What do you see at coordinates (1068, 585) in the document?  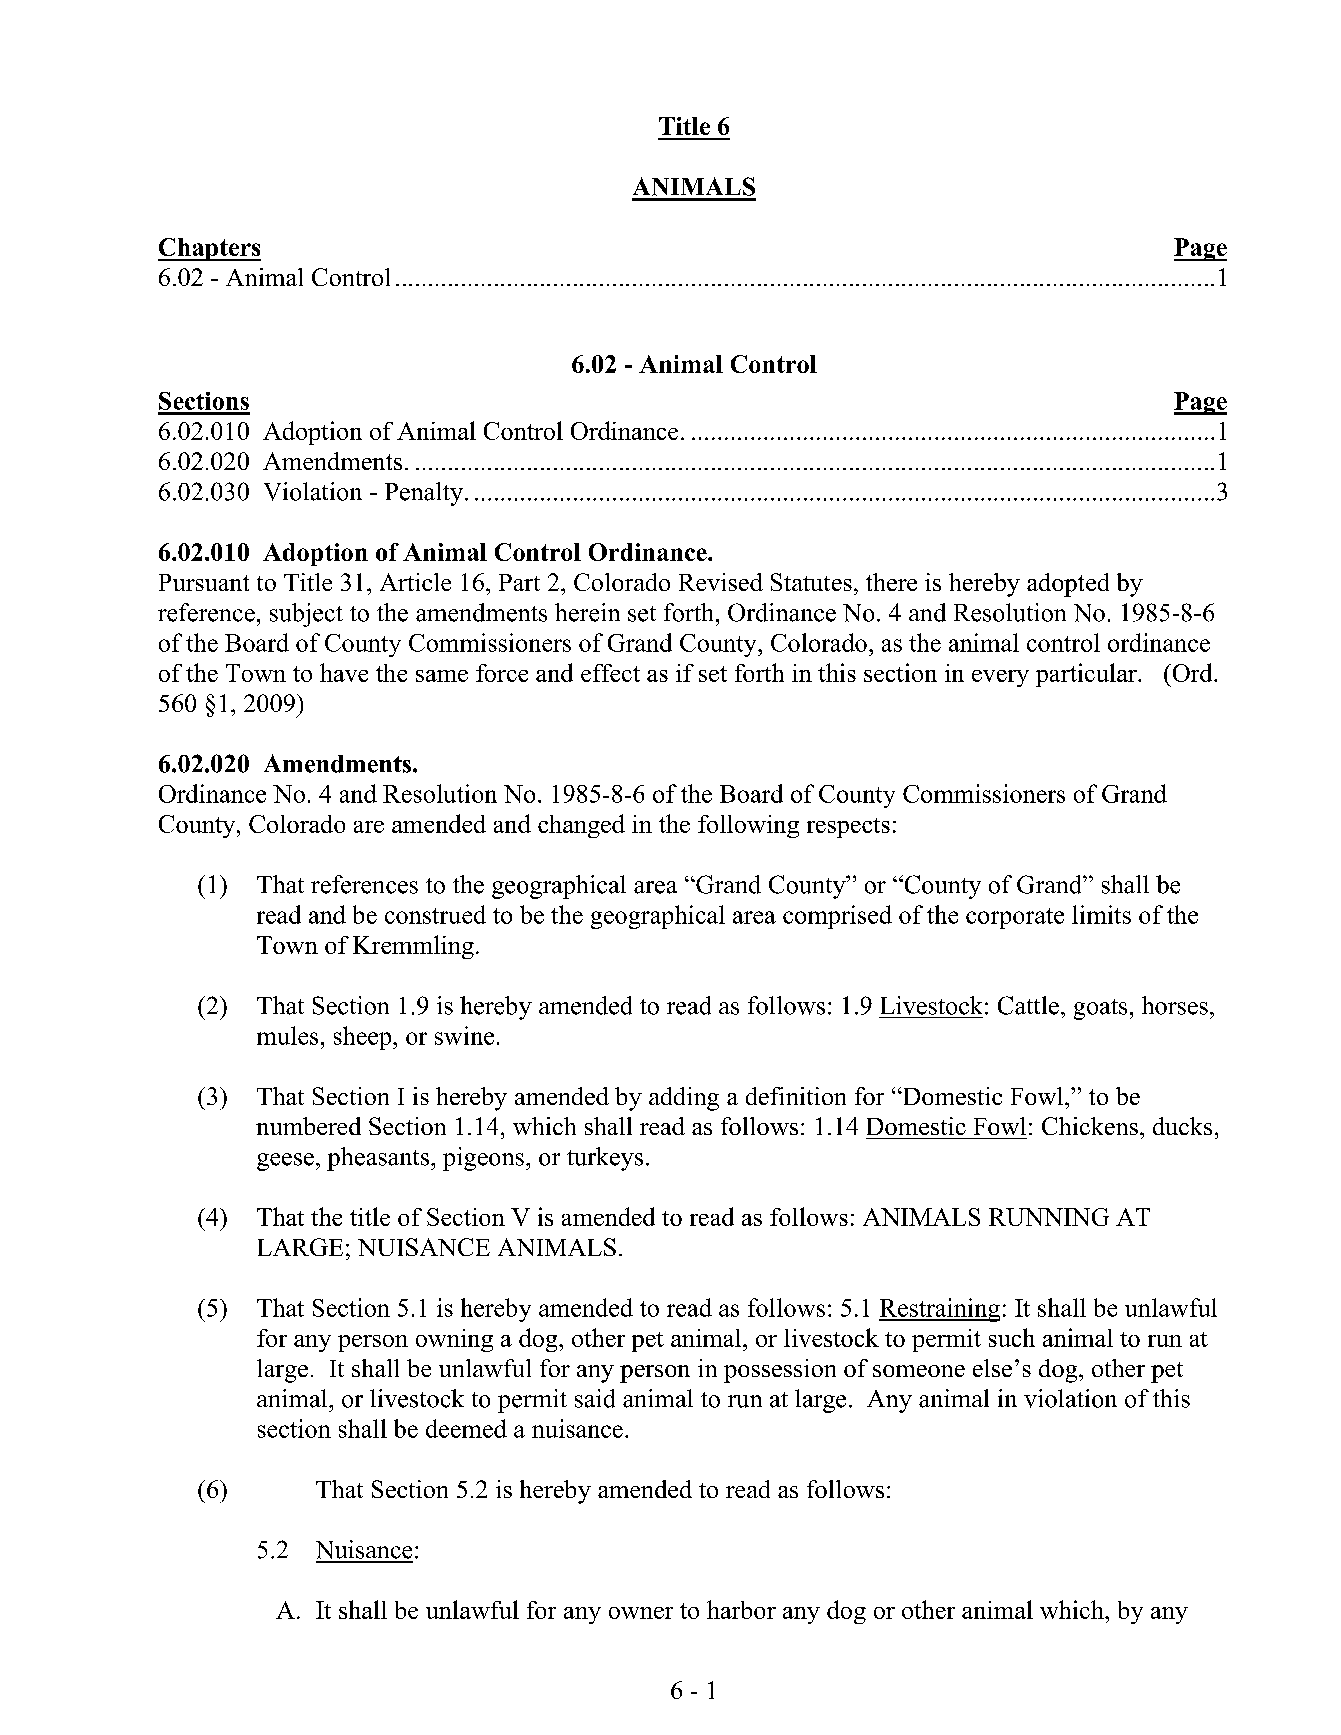 I see `adopted` at bounding box center [1068, 585].
